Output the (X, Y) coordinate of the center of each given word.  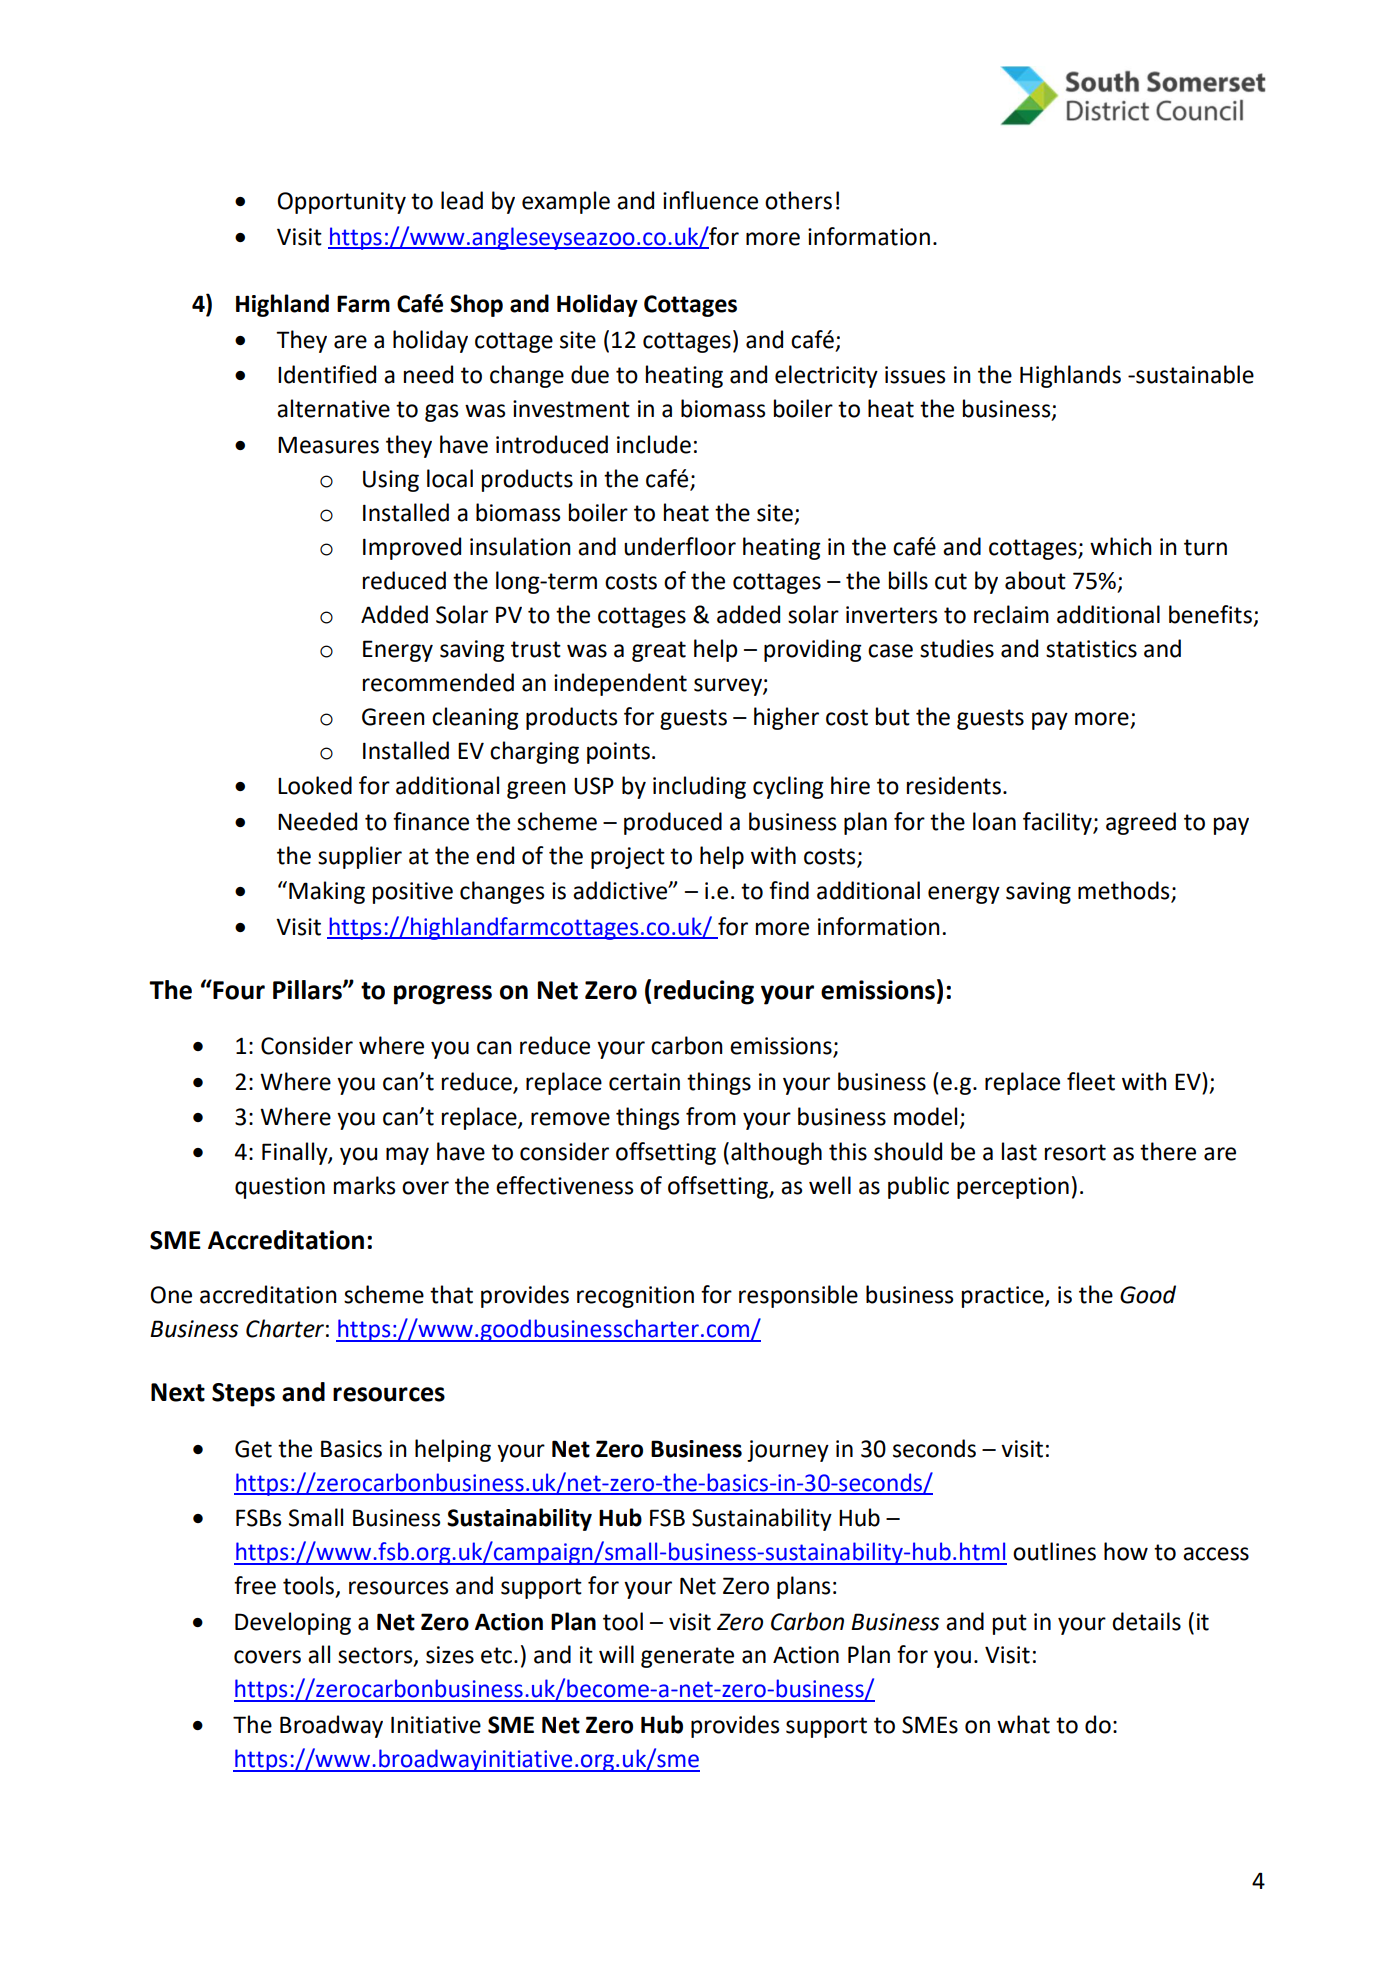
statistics (1091, 649)
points (618, 753)
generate (687, 1657)
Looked (315, 785)
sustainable (1194, 374)
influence (710, 200)
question (280, 1188)
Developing (293, 1623)
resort (1075, 1152)
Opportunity (342, 203)
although (776, 1153)
